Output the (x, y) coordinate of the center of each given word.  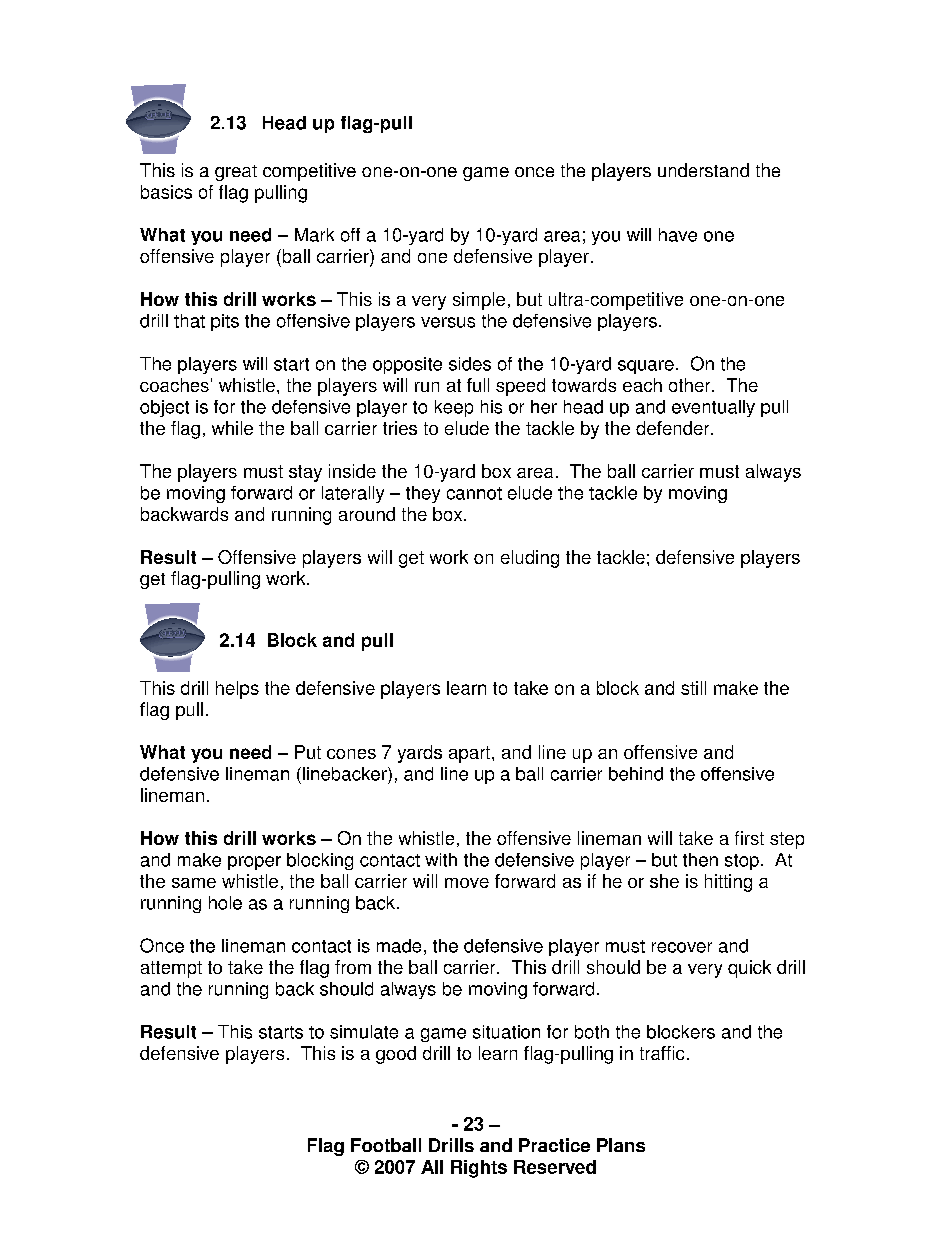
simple (479, 301)
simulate (364, 1032)
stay (305, 473)
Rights (479, 1169)
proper (254, 863)
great (236, 173)
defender (674, 428)
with (441, 860)
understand (703, 170)
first (749, 838)
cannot (474, 493)
